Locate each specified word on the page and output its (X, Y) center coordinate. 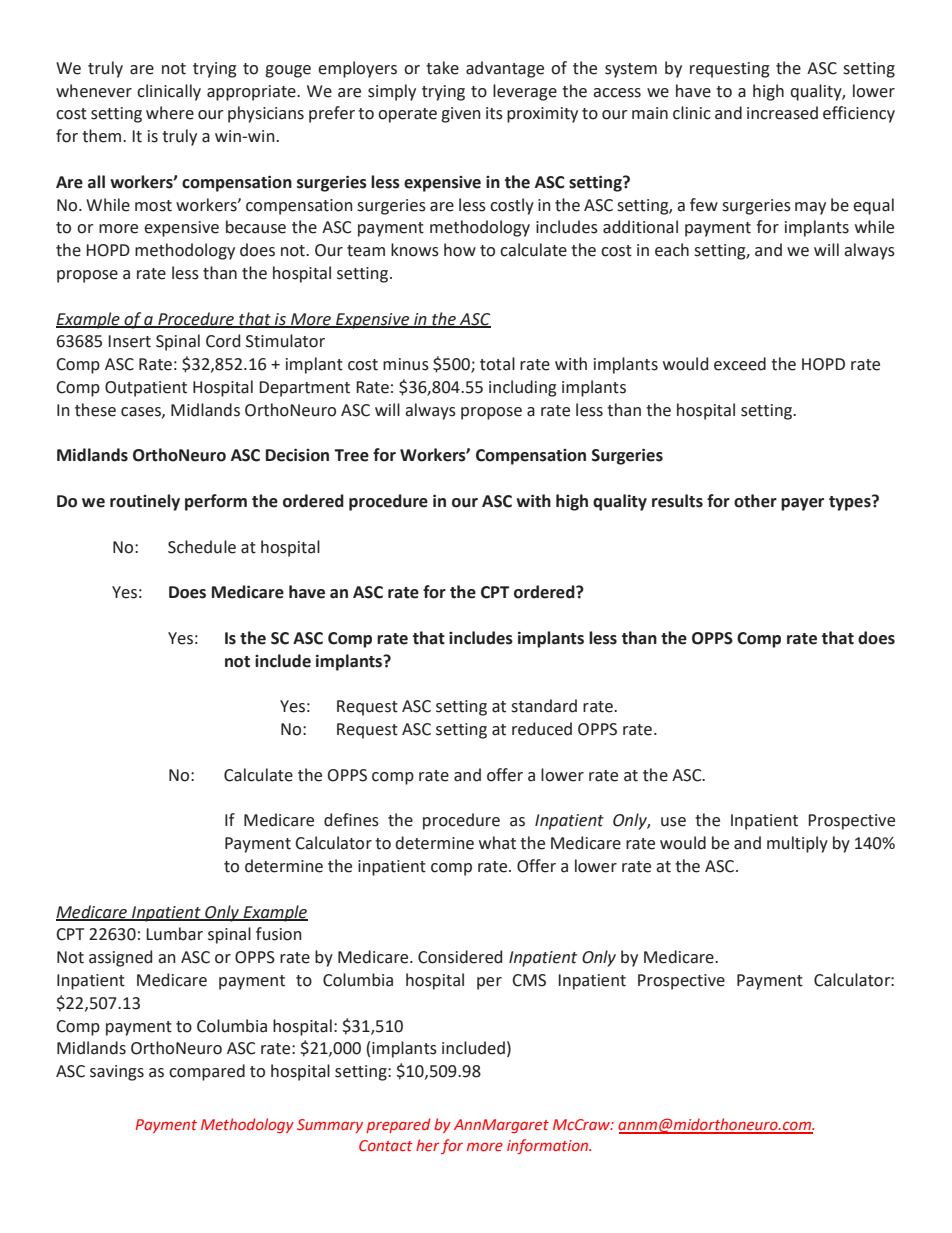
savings (117, 1073)
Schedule (202, 547)
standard (544, 706)
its (494, 113)
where (170, 113)
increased (782, 113)
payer (802, 504)
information (549, 1146)
